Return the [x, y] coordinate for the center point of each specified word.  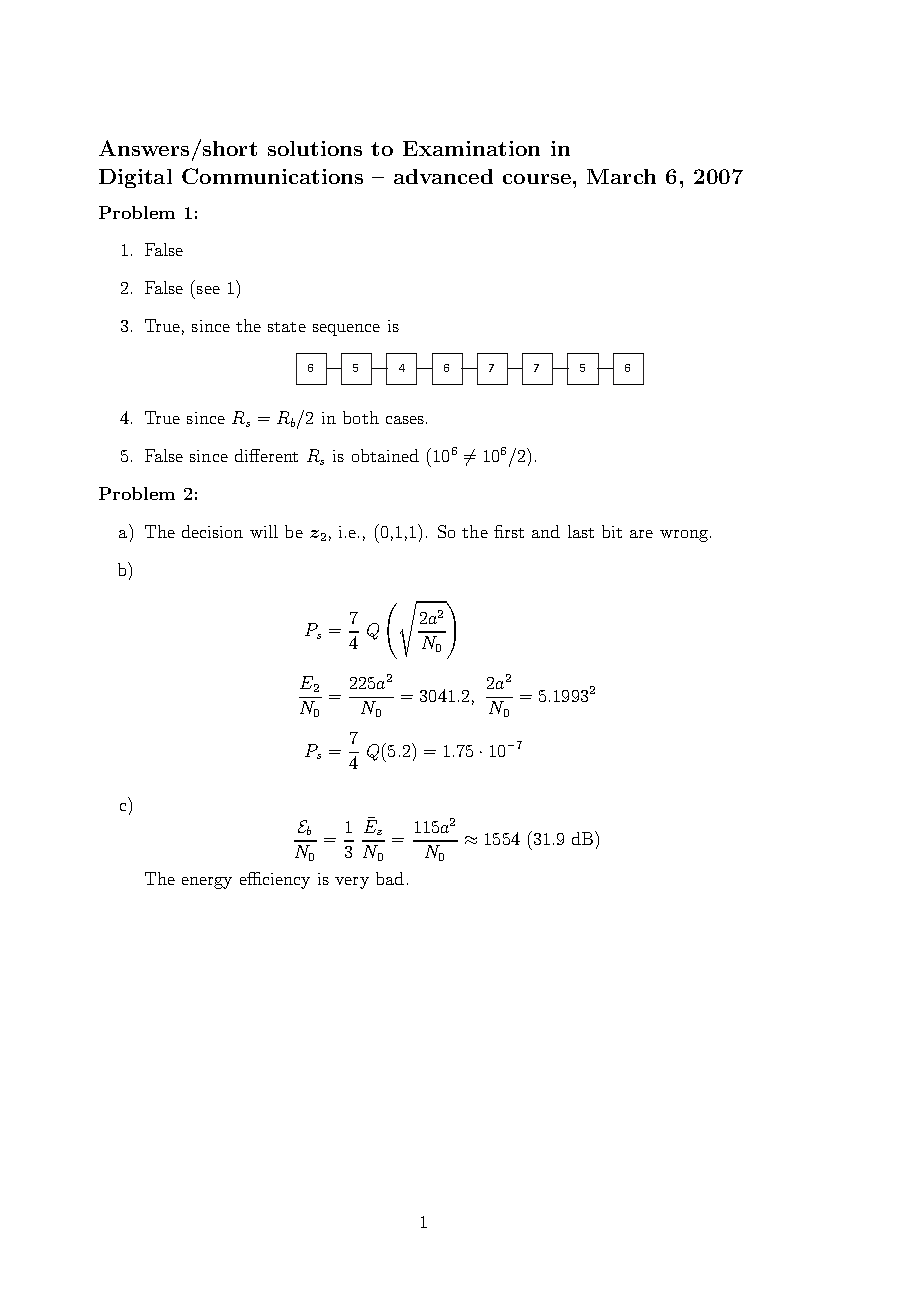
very [352, 883]
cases [405, 420]
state [287, 327]
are [641, 534]
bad [390, 878]
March [621, 176]
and [546, 531]
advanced [443, 176]
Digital [135, 178]
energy [207, 883]
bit [612, 531]
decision [212, 531]
